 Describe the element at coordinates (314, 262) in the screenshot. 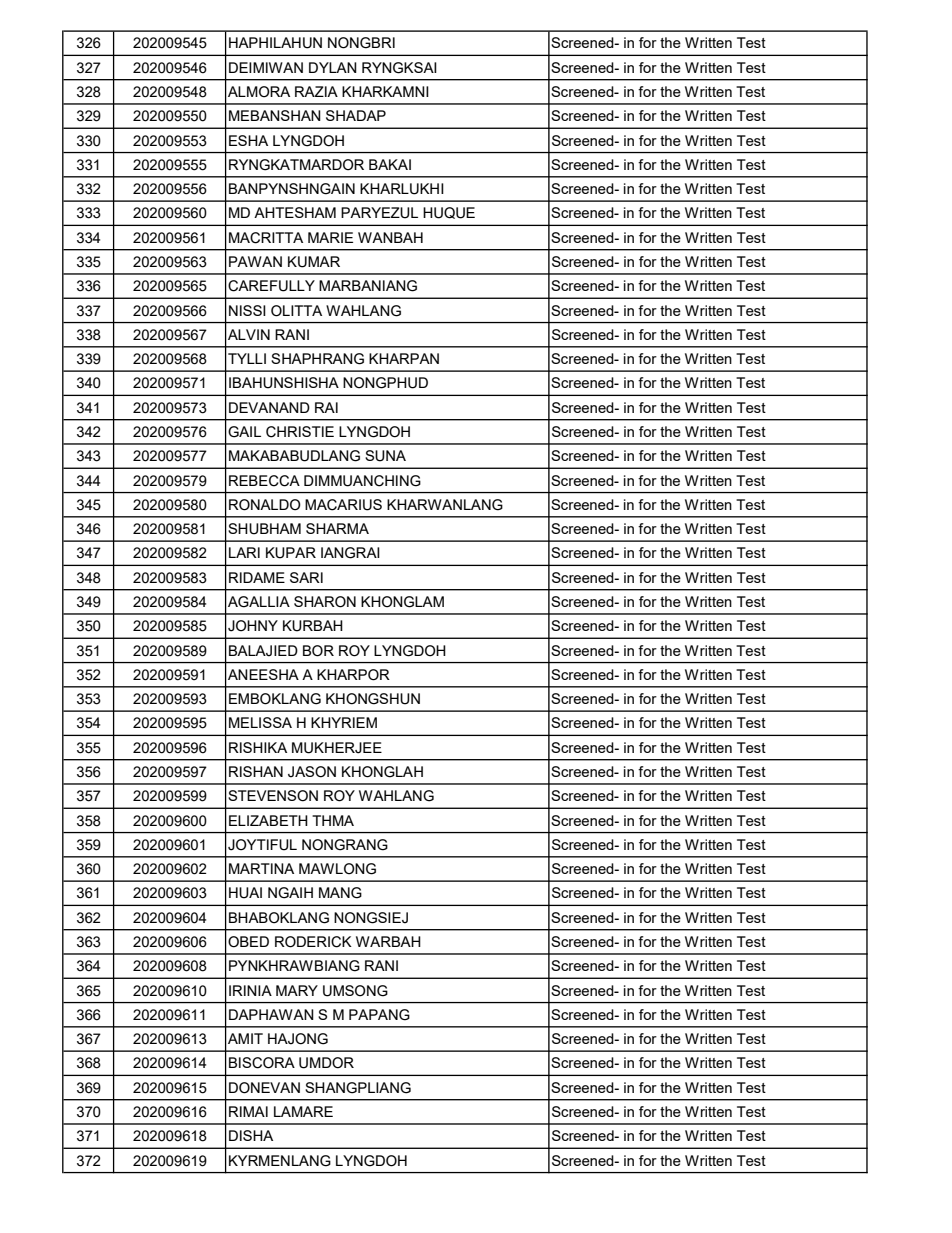

I see `KUMAR` at that location.
